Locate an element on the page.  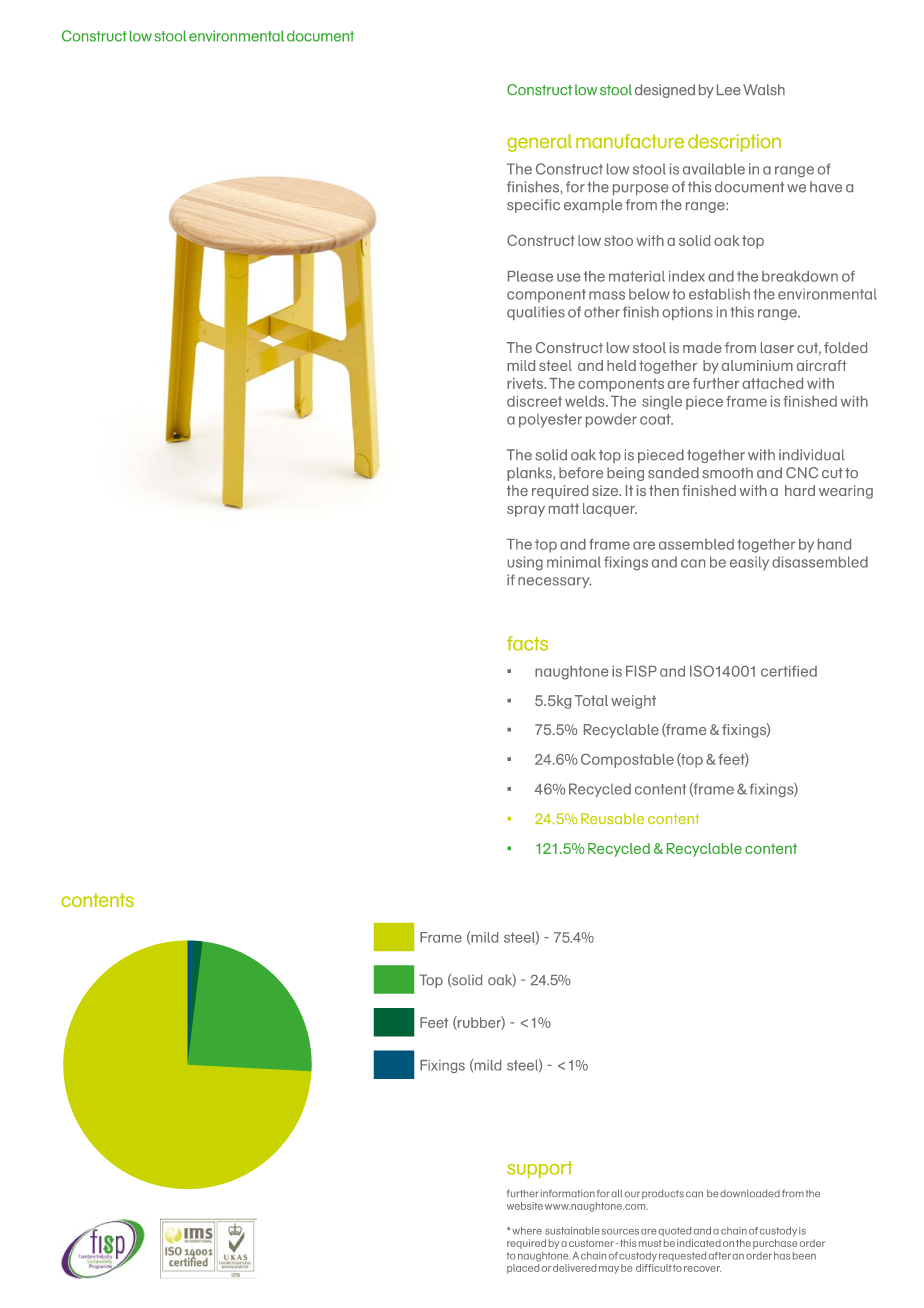
Reusable is located at coordinates (612, 818).
